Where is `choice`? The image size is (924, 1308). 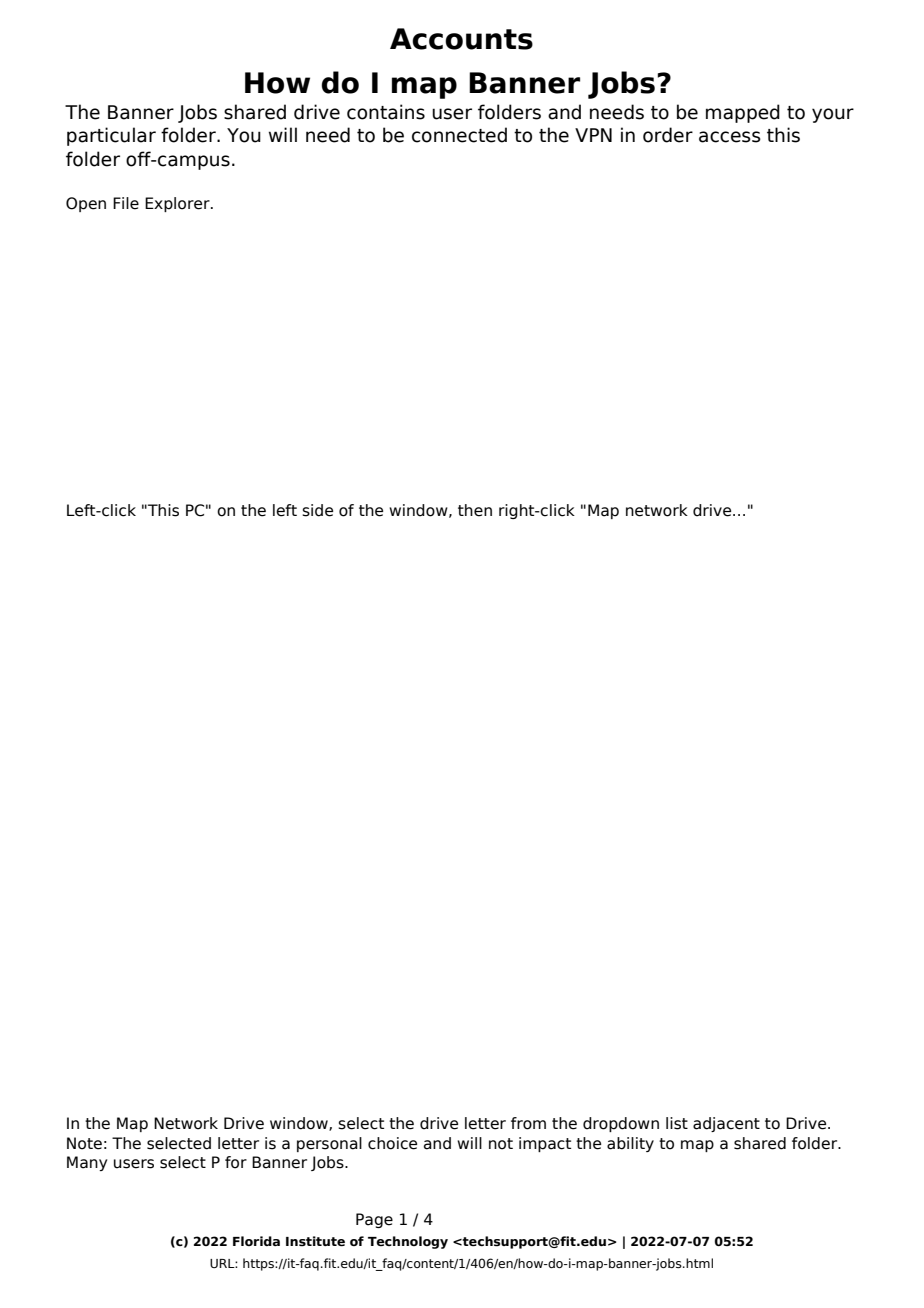
choice is located at coordinates (392, 1143).
